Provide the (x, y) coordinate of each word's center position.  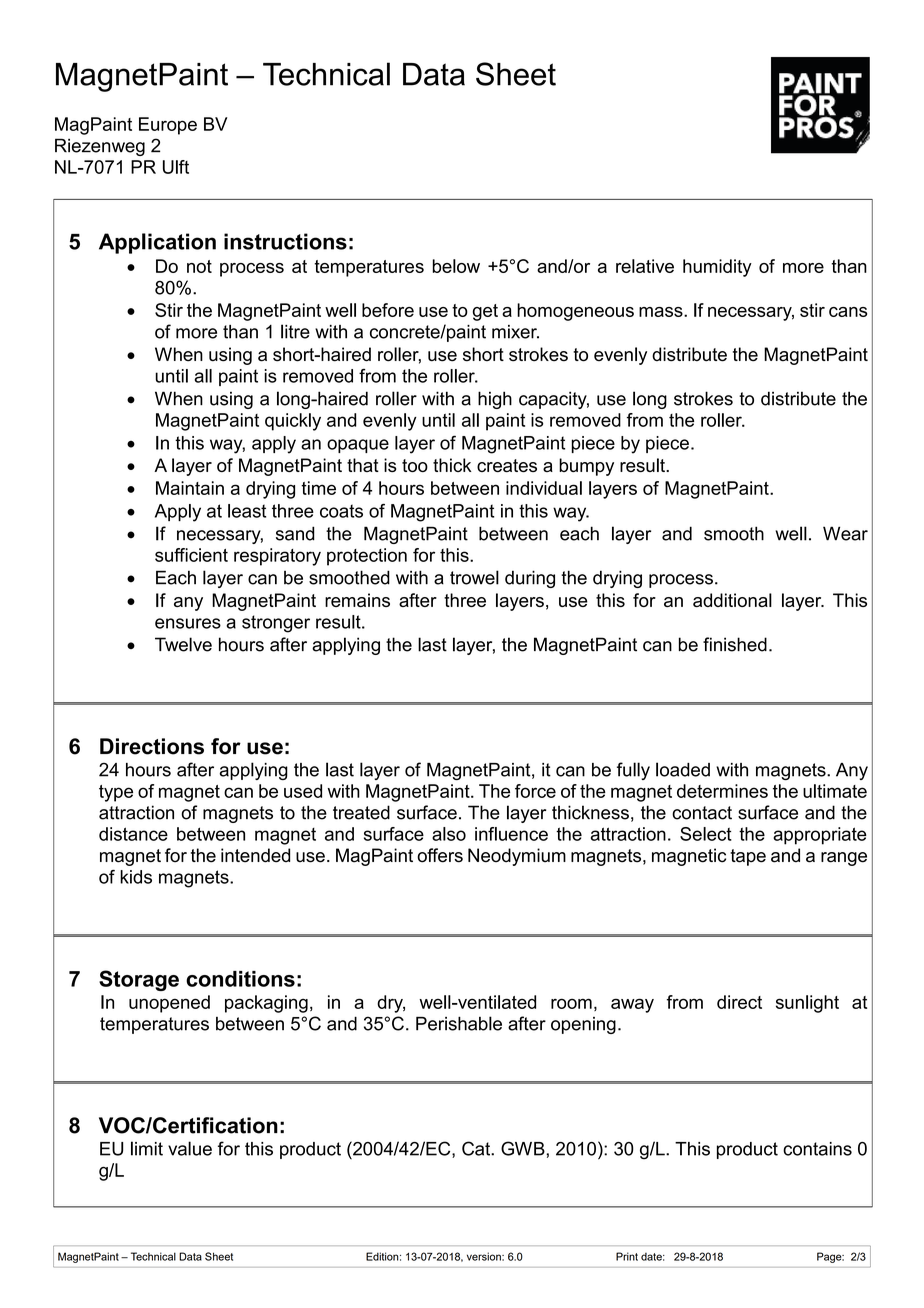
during (530, 579)
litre (295, 331)
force (535, 791)
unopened (169, 1004)
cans (848, 312)
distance (133, 834)
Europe (168, 126)
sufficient (191, 555)
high (495, 400)
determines (722, 791)
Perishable (459, 1023)
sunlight (807, 1004)
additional (732, 600)
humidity (717, 268)
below (456, 266)
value (190, 1148)
